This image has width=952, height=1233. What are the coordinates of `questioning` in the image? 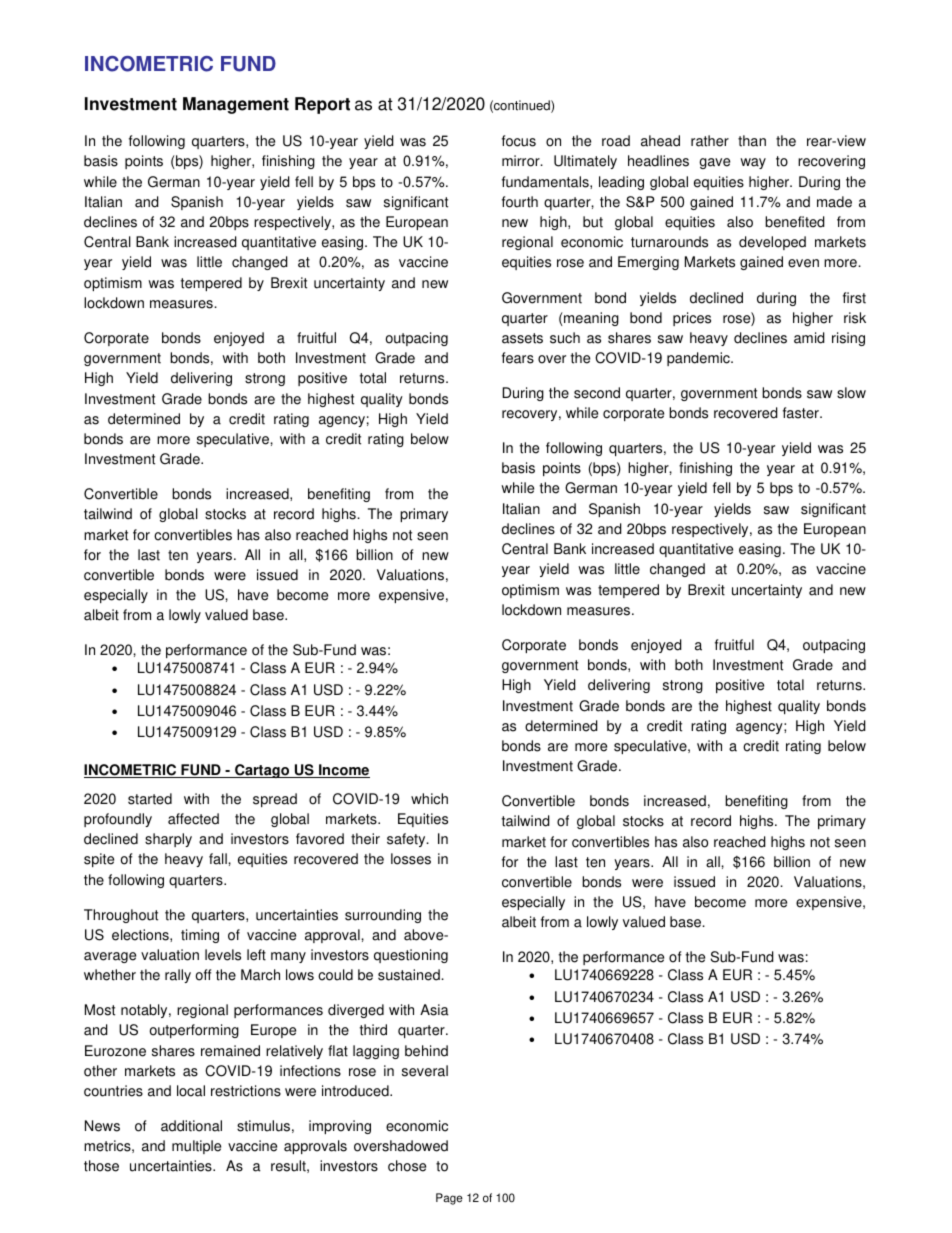 It's located at (411, 956).
